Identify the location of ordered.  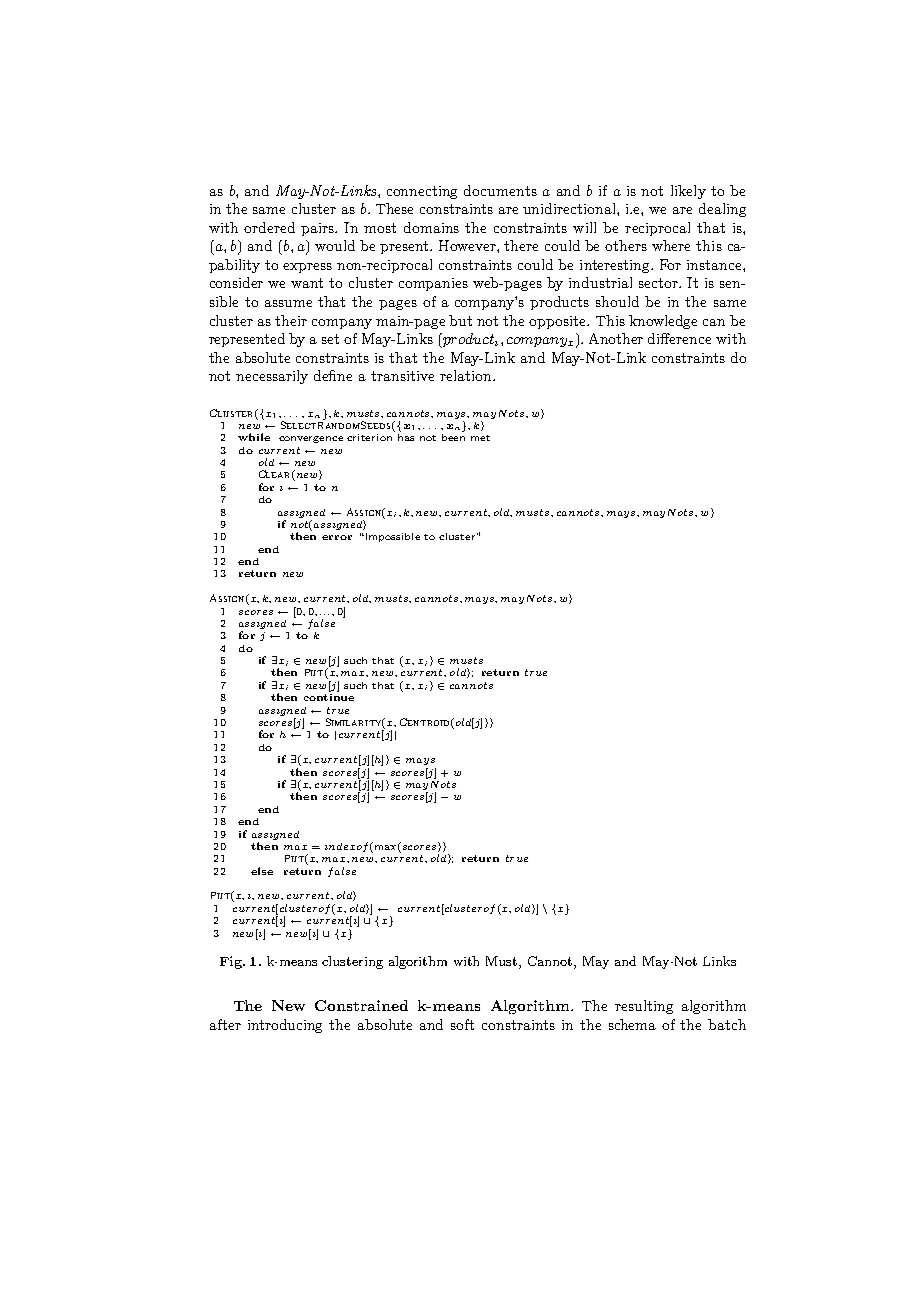
(269, 227).
